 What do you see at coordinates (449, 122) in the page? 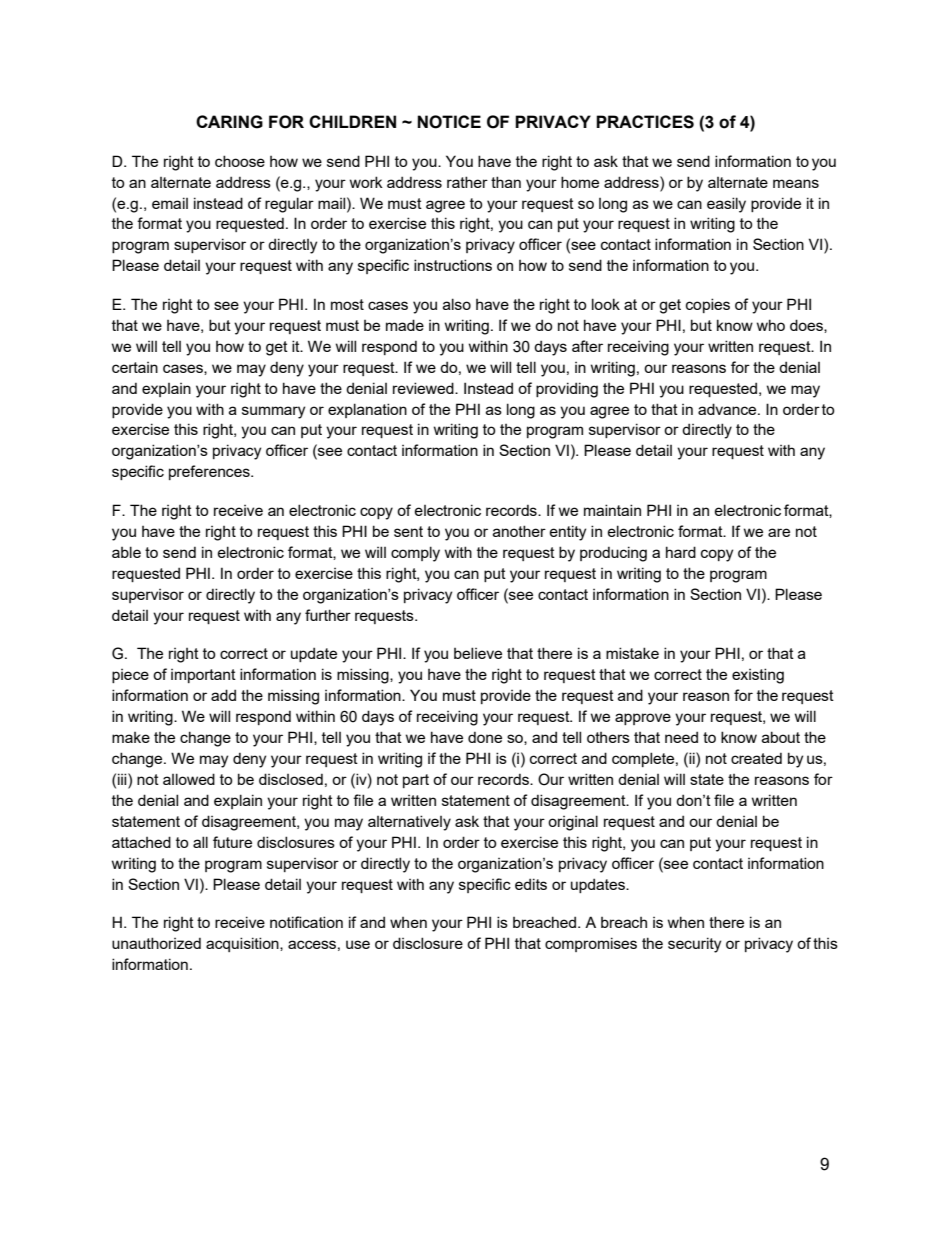
I see `NOTICE` at bounding box center [449, 122].
